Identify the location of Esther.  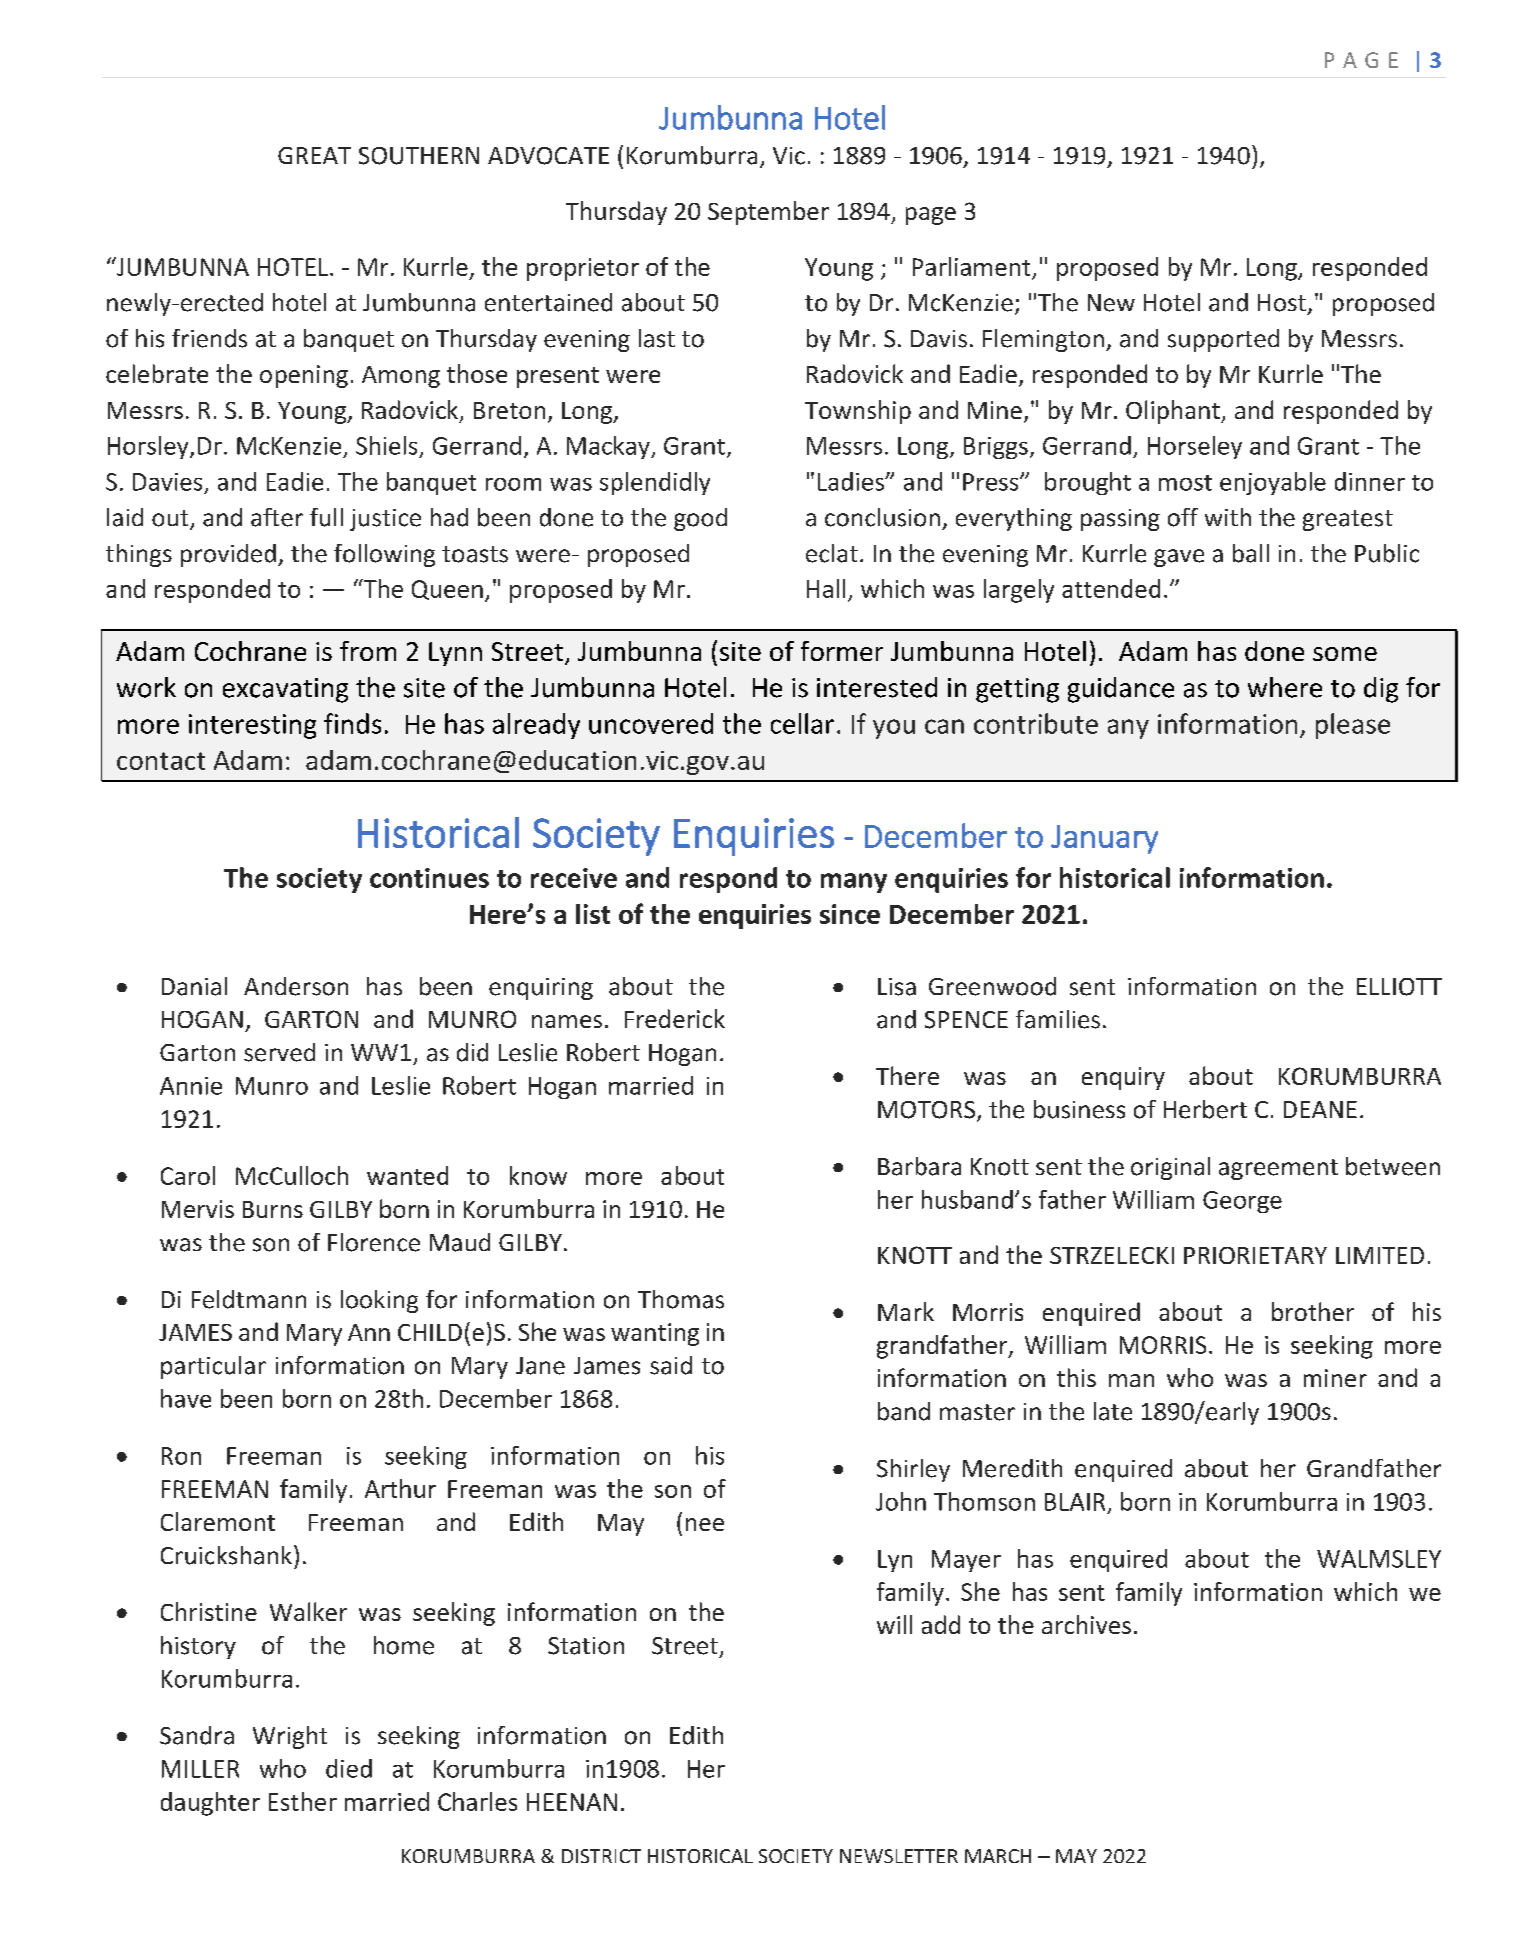
(303, 1801).
